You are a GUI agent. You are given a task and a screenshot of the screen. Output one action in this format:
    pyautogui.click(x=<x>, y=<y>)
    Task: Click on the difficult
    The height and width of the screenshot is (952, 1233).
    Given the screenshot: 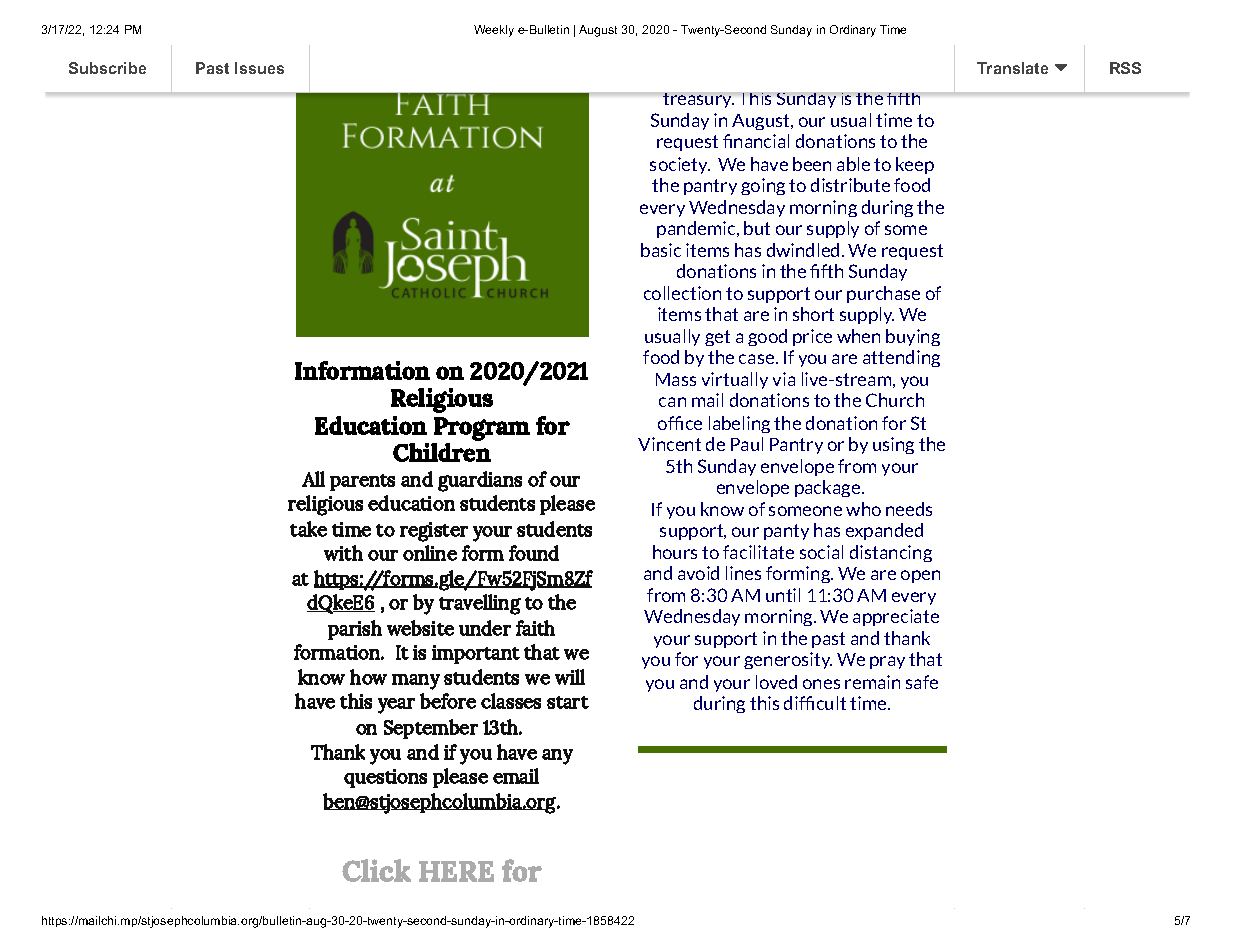 What is the action you would take?
    pyautogui.click(x=815, y=703)
